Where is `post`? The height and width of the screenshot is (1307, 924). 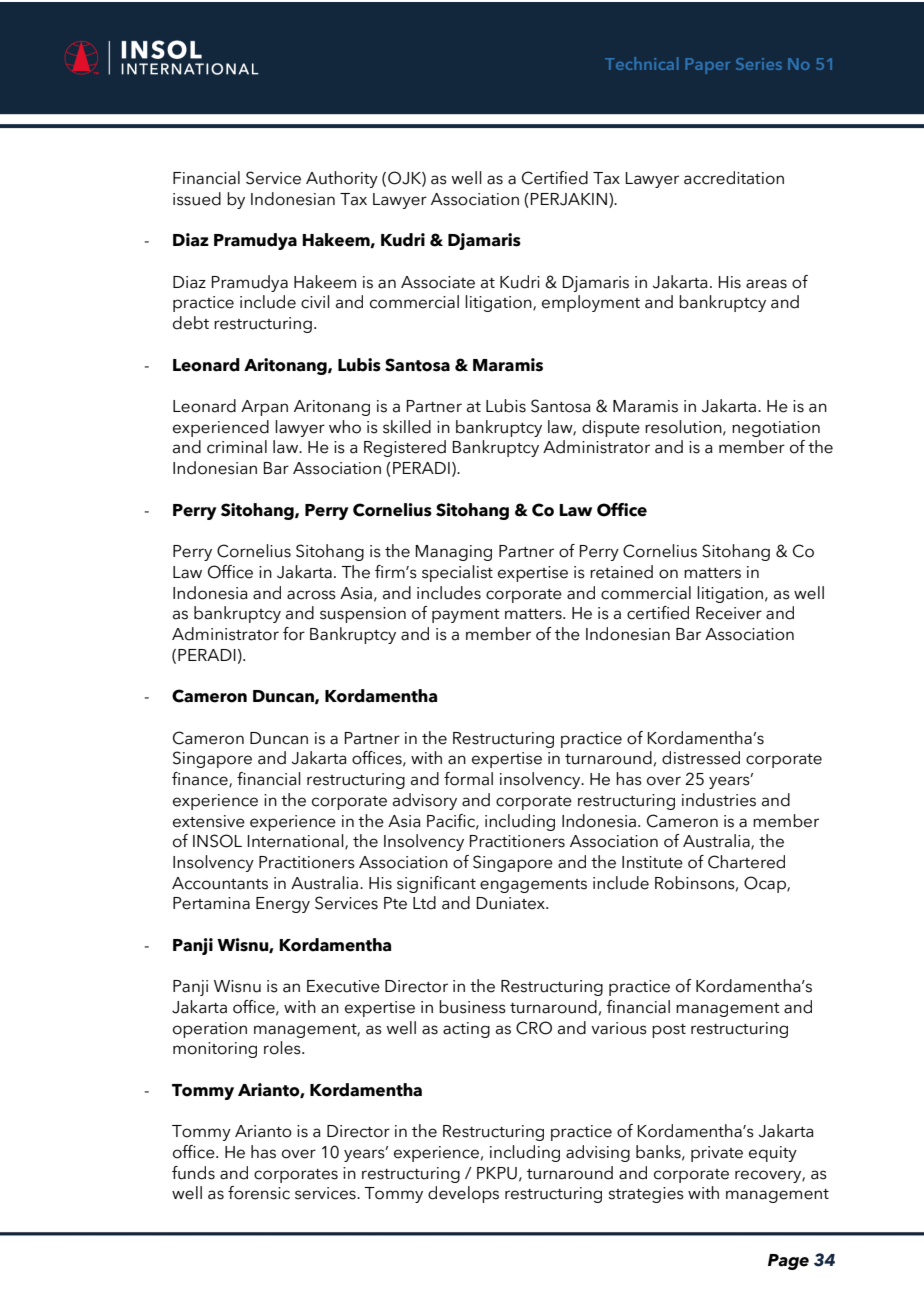
post is located at coordinates (669, 1031).
